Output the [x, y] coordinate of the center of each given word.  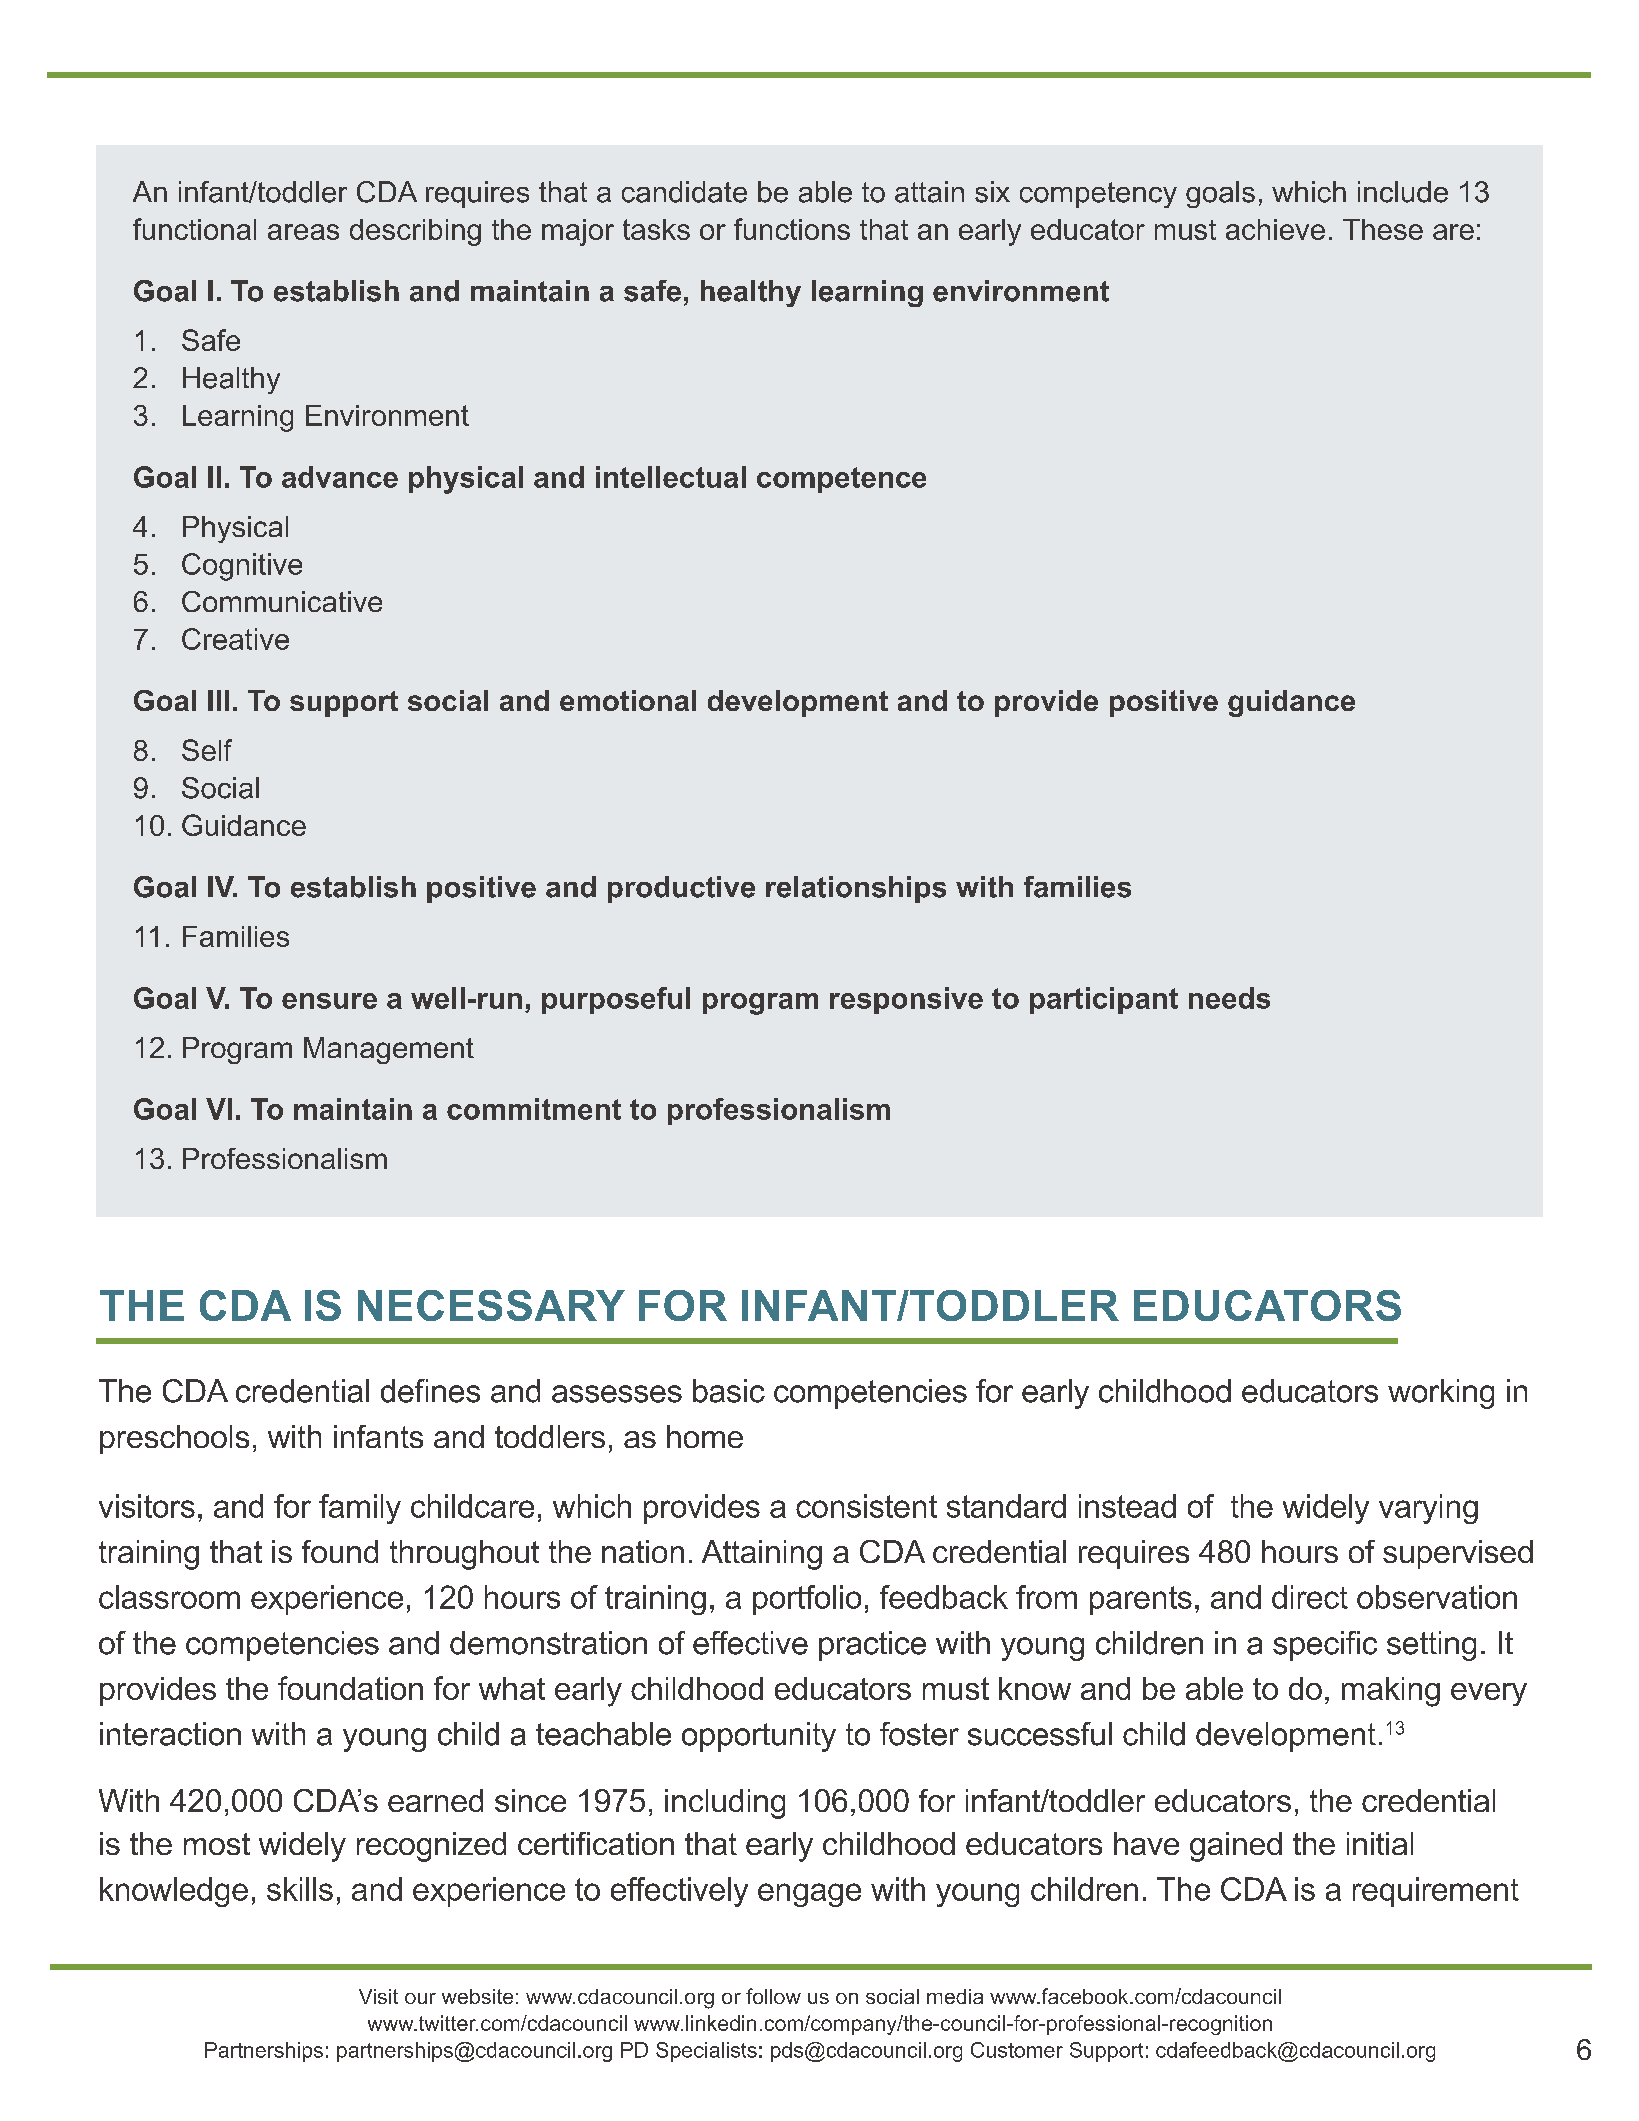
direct [1310, 1597]
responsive [906, 1000]
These [1383, 229]
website [477, 1996]
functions [792, 229]
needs [1229, 998]
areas [303, 232]
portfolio [807, 1600]
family [360, 1509]
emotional [628, 700]
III [218, 700]
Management [389, 1050]
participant [1104, 1000]
